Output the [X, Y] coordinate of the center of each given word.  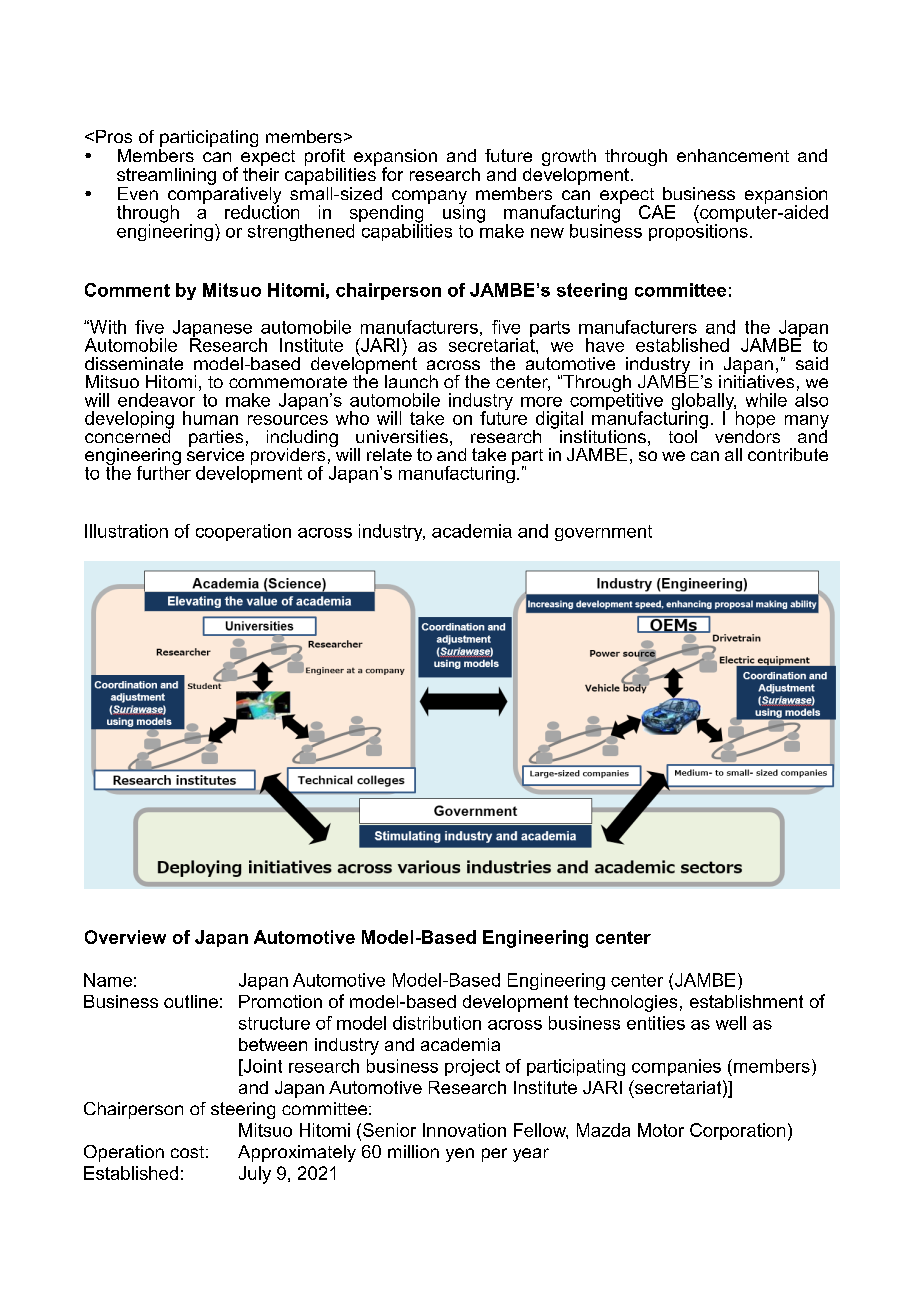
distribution [437, 1023]
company [429, 198]
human [210, 418]
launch [411, 381]
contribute [788, 454]
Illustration [126, 531]
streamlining [166, 176]
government [603, 533]
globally [704, 403]
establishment [746, 1001]
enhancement [733, 155]
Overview [125, 937]
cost [187, 1152]
